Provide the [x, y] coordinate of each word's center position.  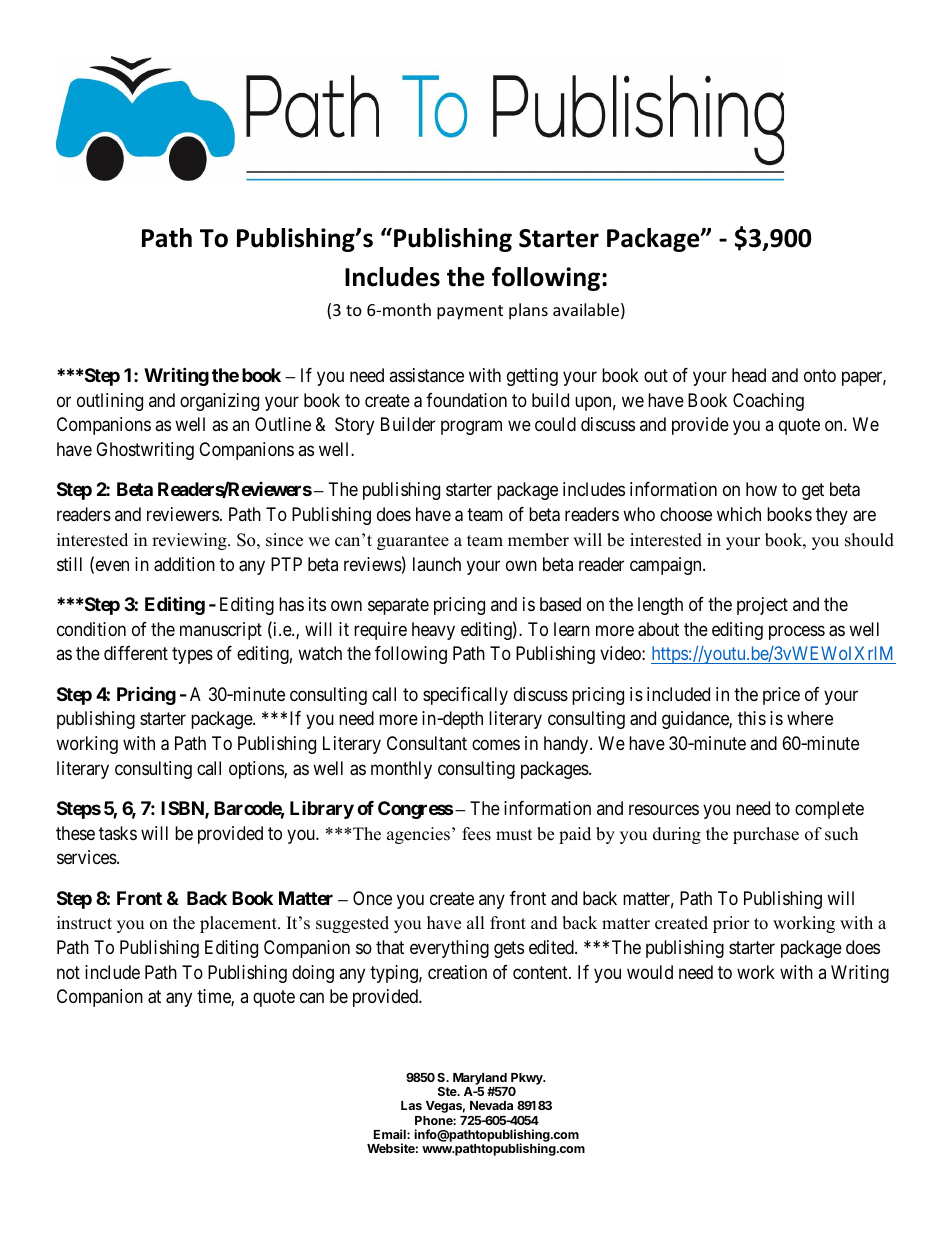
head [749, 375]
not [68, 972]
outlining [110, 402]
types [192, 655]
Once [372, 898]
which [739, 514]
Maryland [480, 1079]
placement [239, 924]
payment [470, 312]
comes [496, 744]
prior [731, 924]
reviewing [190, 541]
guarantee [413, 542]
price [781, 696]
